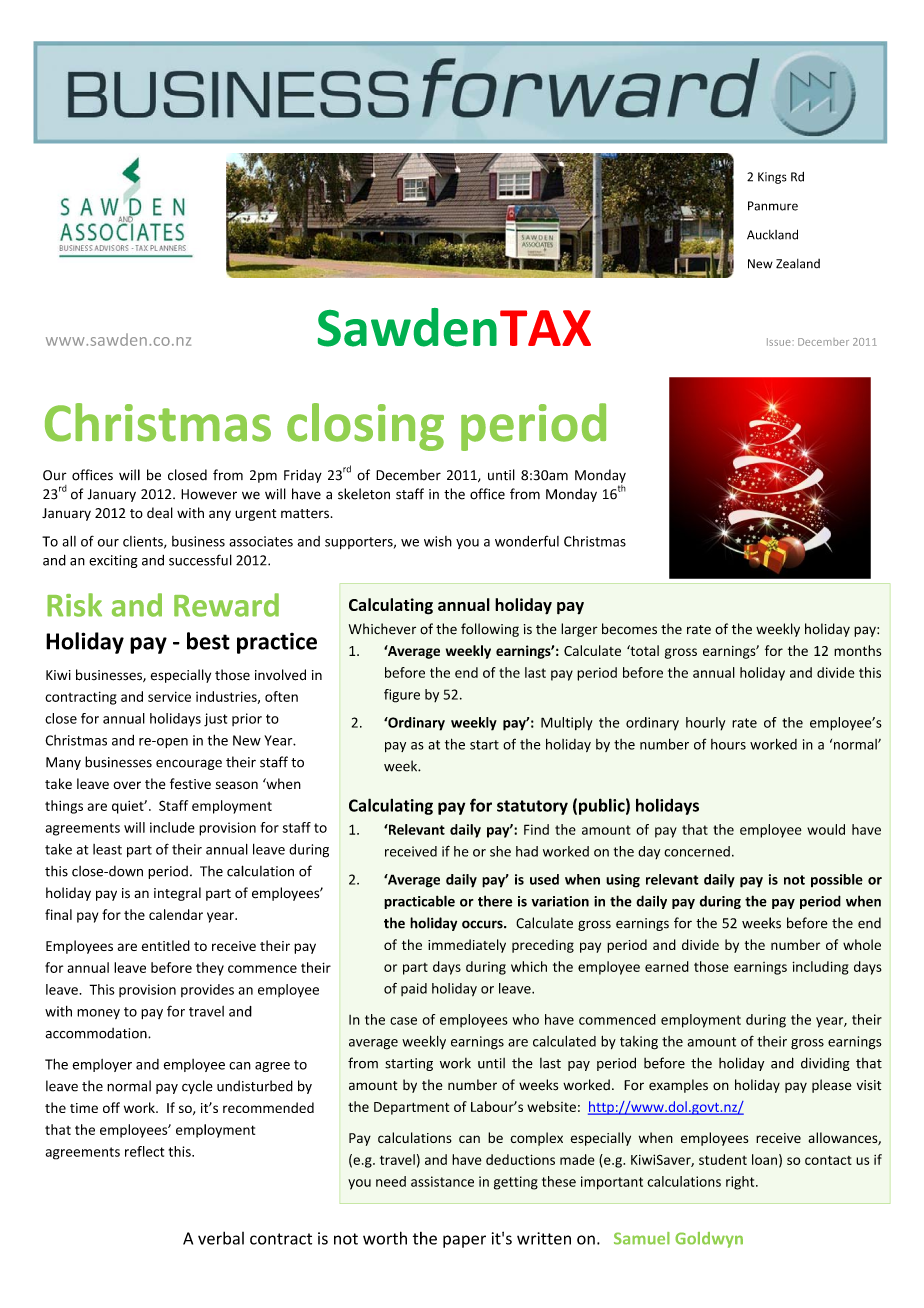 The width and height of the screenshot is (924, 1308). Describe the element at coordinates (221, 1238) in the screenshot. I see `verbal` at that location.
